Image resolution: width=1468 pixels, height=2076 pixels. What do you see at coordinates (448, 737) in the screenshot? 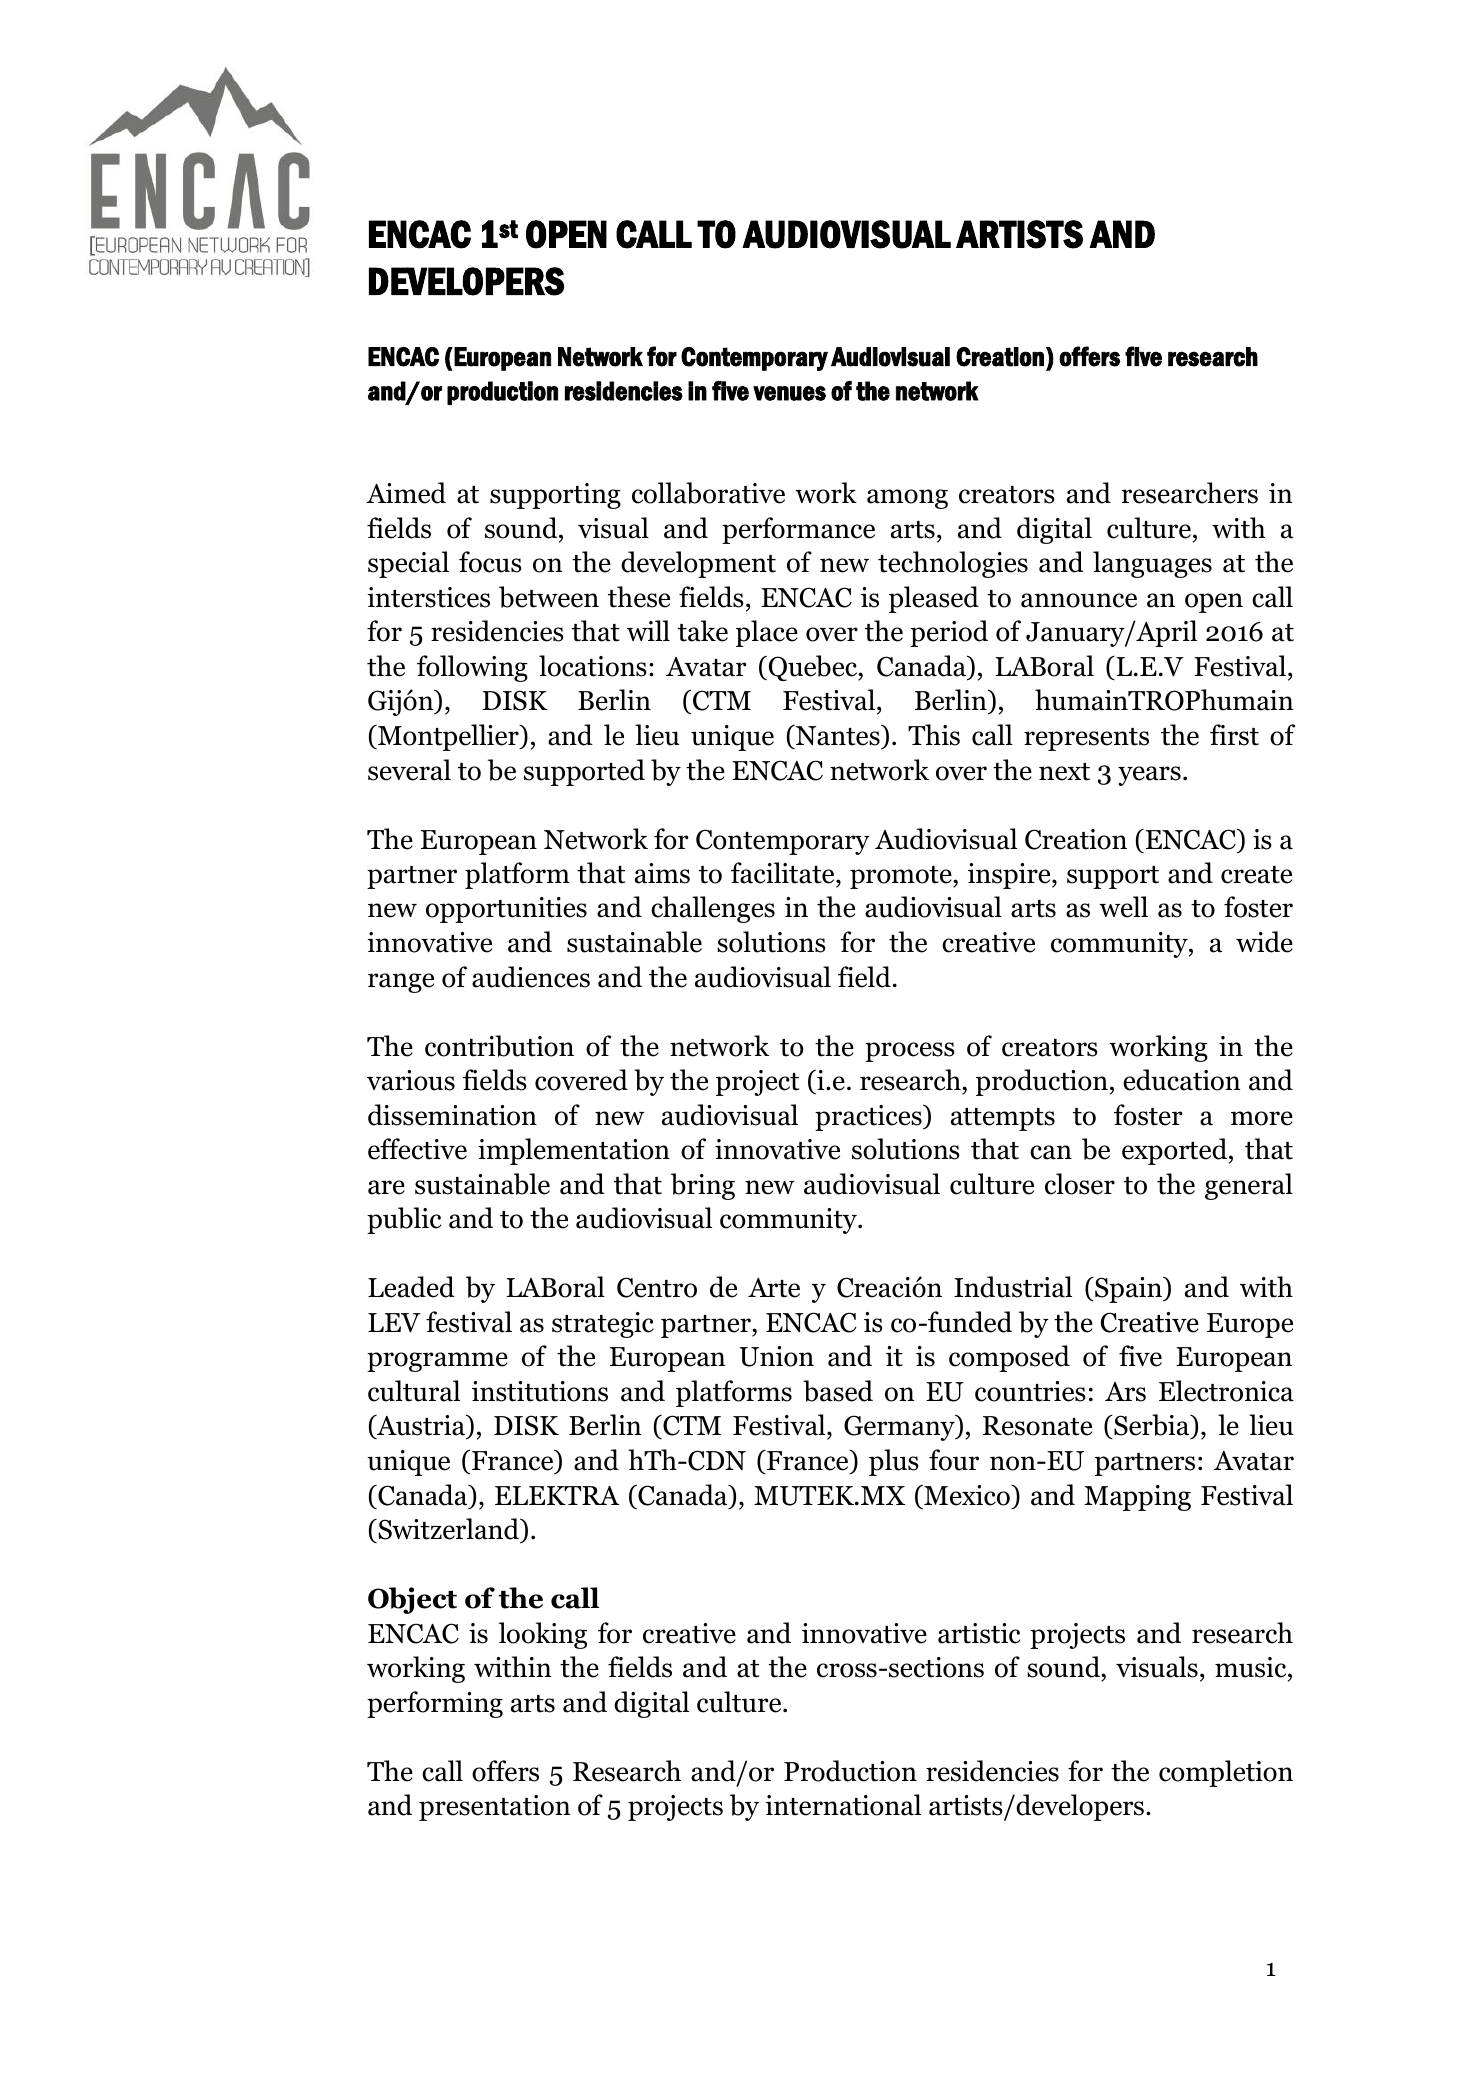
I see `Montpellier` at bounding box center [448, 737].
